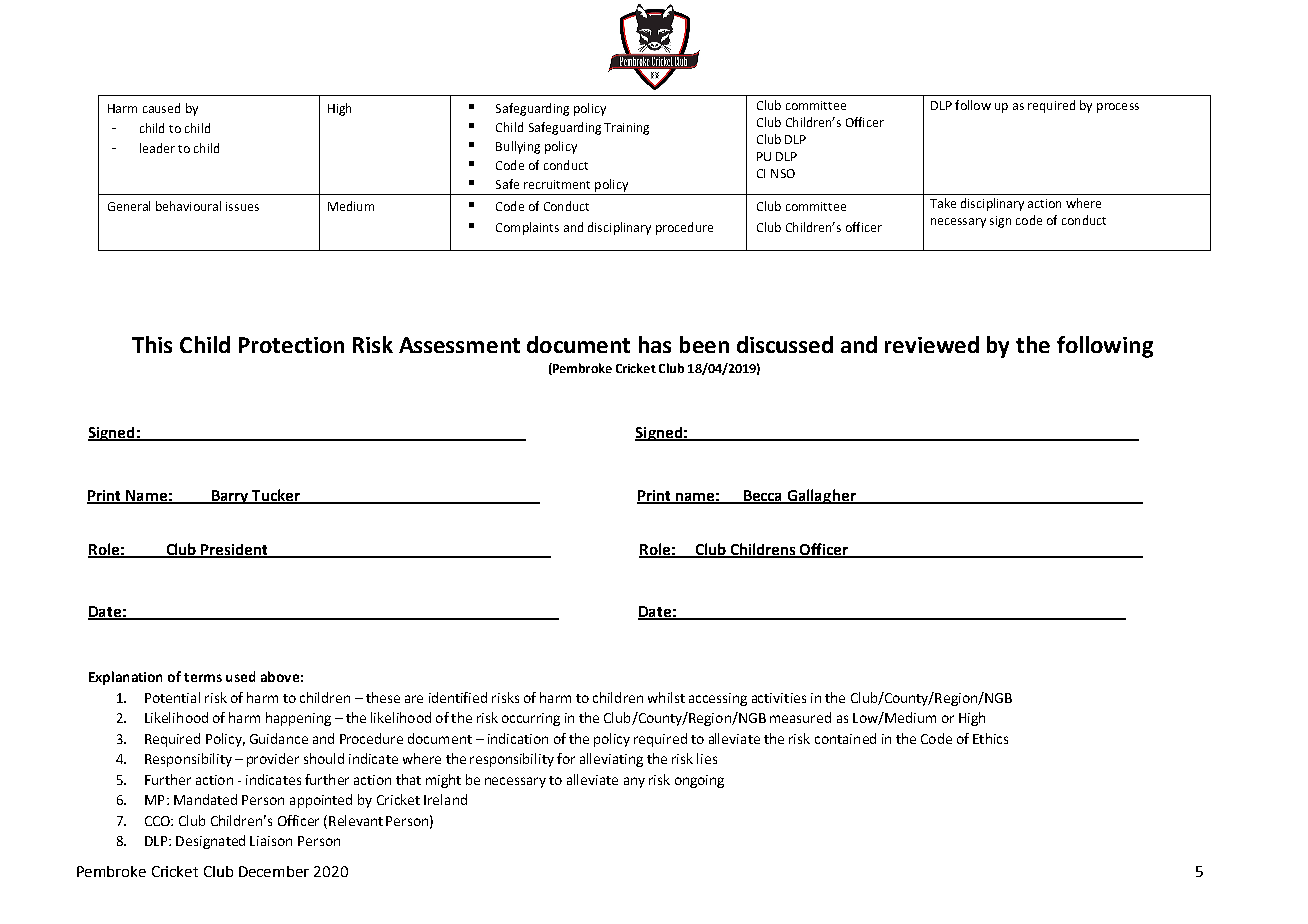 This screenshot has height=924, width=1308. What do you see at coordinates (822, 496) in the screenshot?
I see `Gallagher` at bounding box center [822, 496].
